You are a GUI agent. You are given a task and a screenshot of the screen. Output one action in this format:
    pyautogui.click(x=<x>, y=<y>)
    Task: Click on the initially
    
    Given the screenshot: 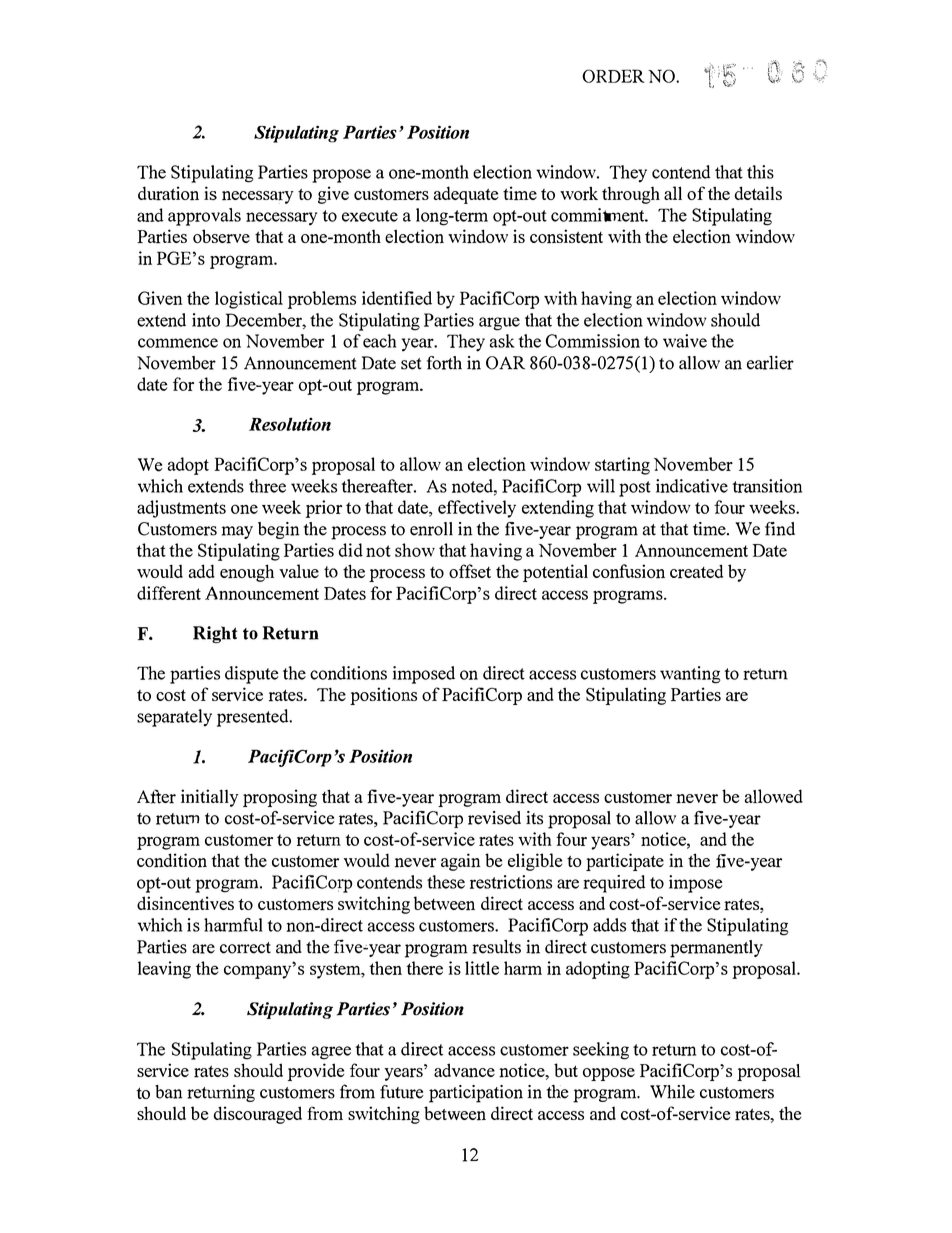 What is the action you would take?
    pyautogui.click(x=210, y=798)
